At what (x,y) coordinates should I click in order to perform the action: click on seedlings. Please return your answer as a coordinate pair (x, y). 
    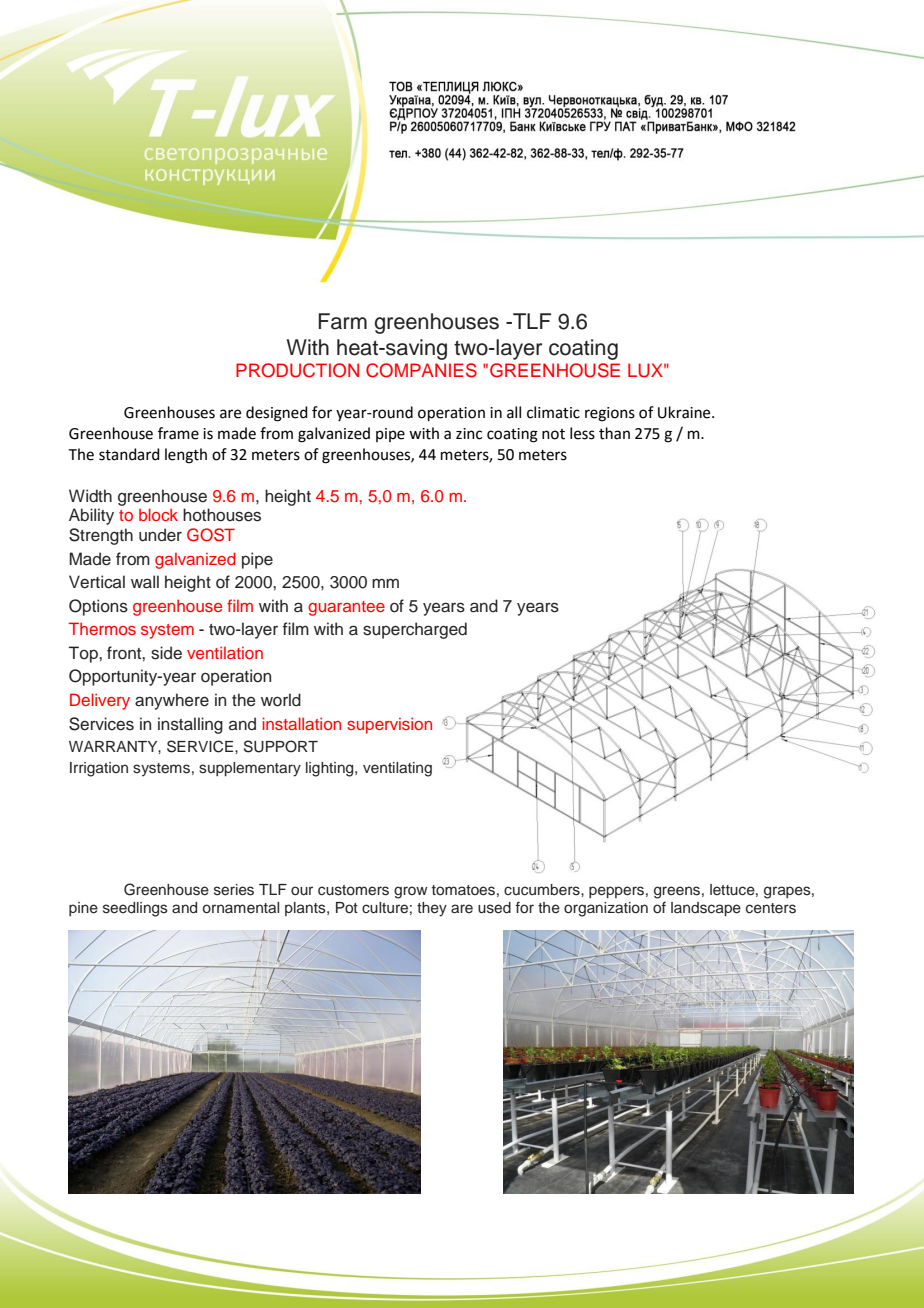
    Looking at the image, I should click on (135, 909).
